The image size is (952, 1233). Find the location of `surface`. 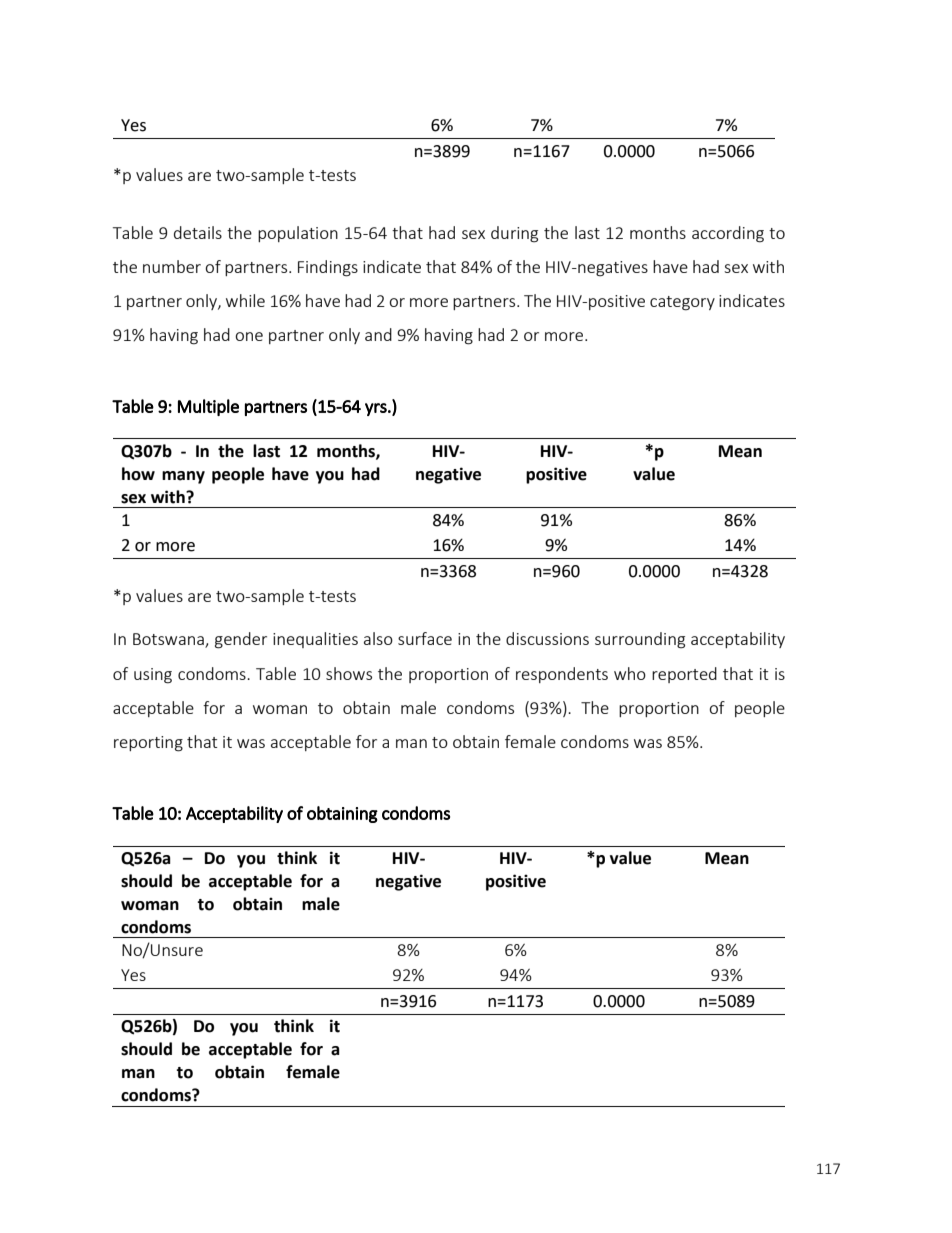

surface is located at coordinates (425, 638).
